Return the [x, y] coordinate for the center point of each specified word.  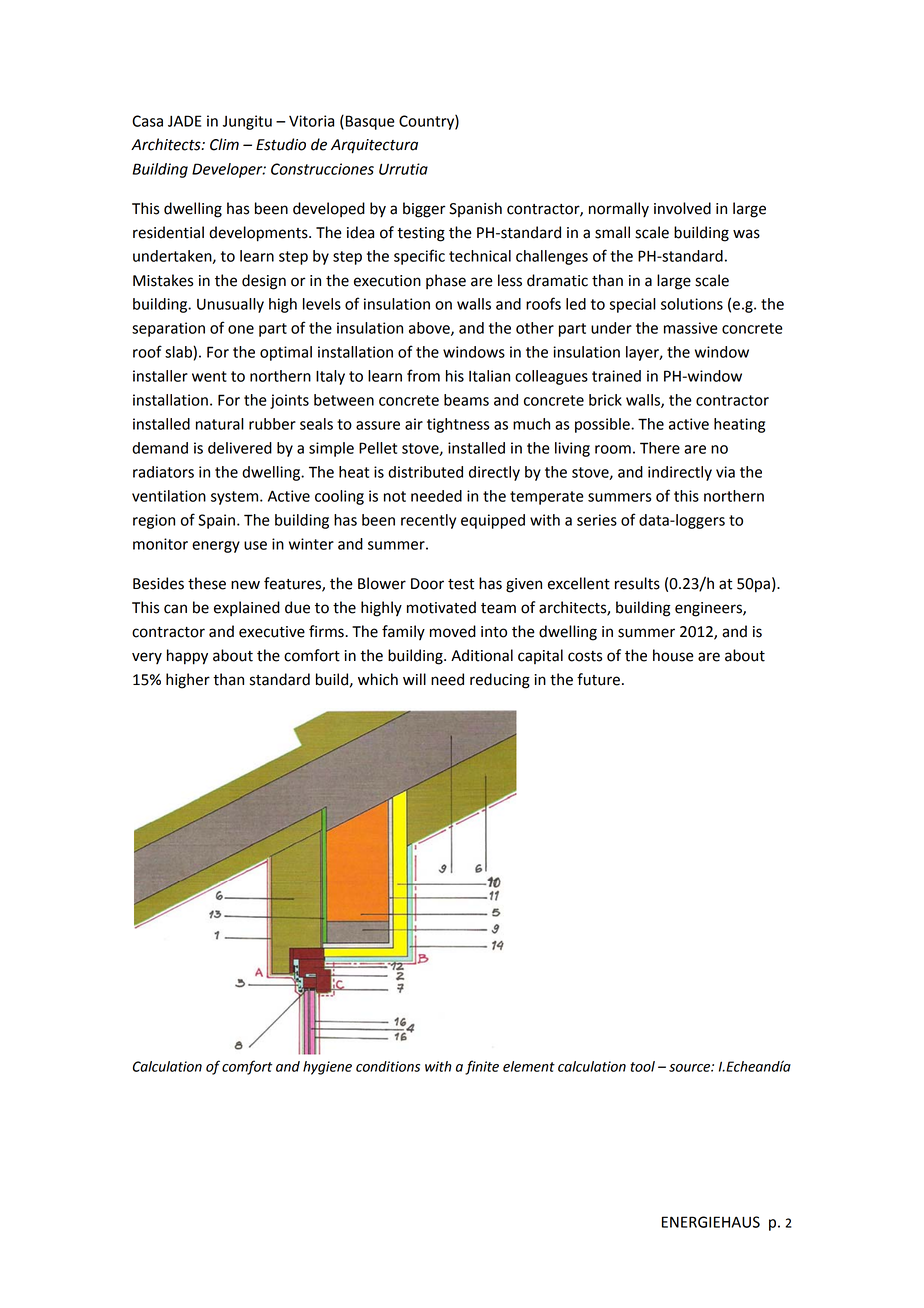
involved [682, 208]
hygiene [327, 1068]
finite [482, 1067]
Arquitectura [374, 146]
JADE [184, 121]
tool [642, 1066]
